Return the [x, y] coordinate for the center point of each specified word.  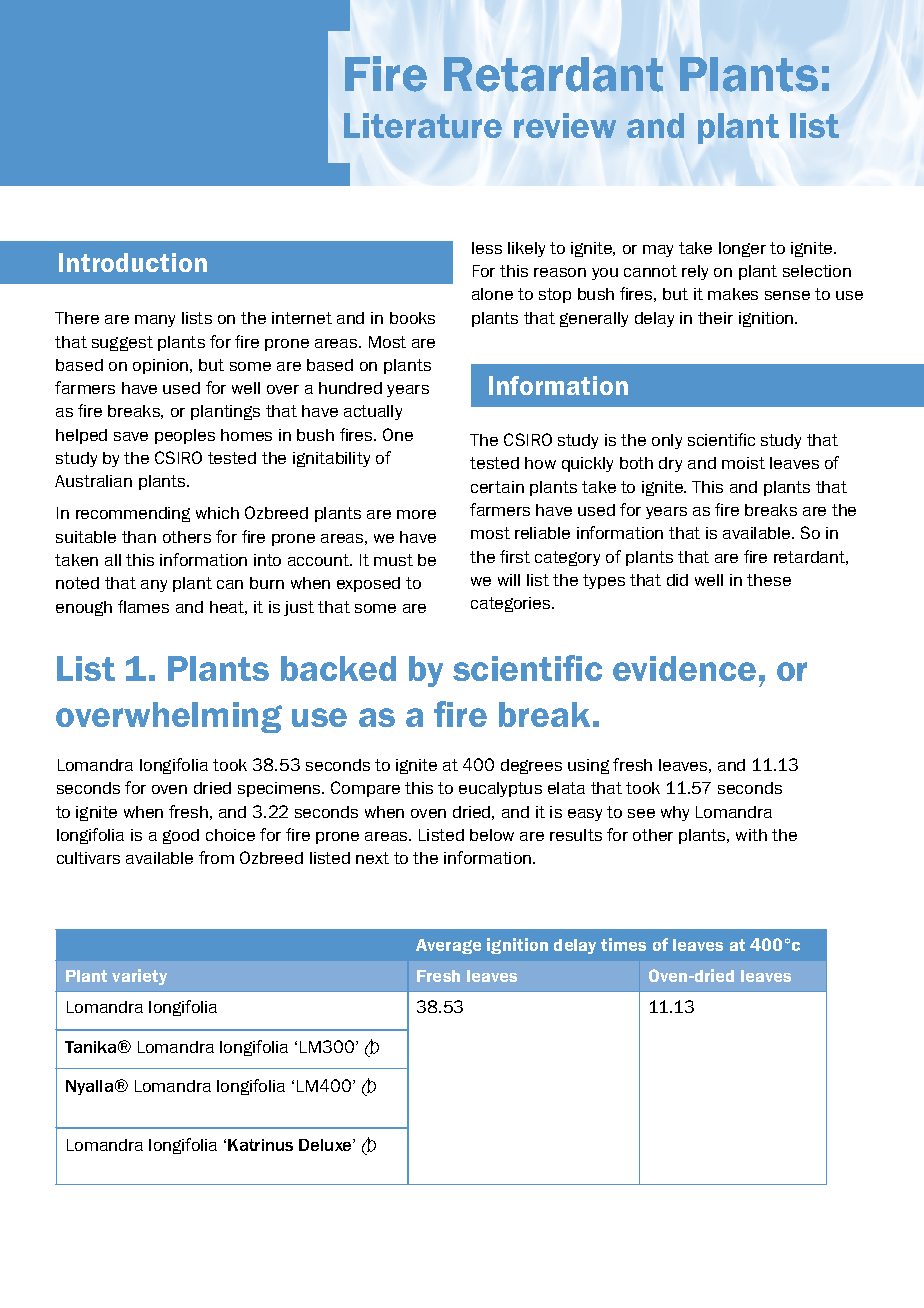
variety [139, 977]
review [565, 125]
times [623, 944]
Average [448, 946]
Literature [423, 125]
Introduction [133, 262]
